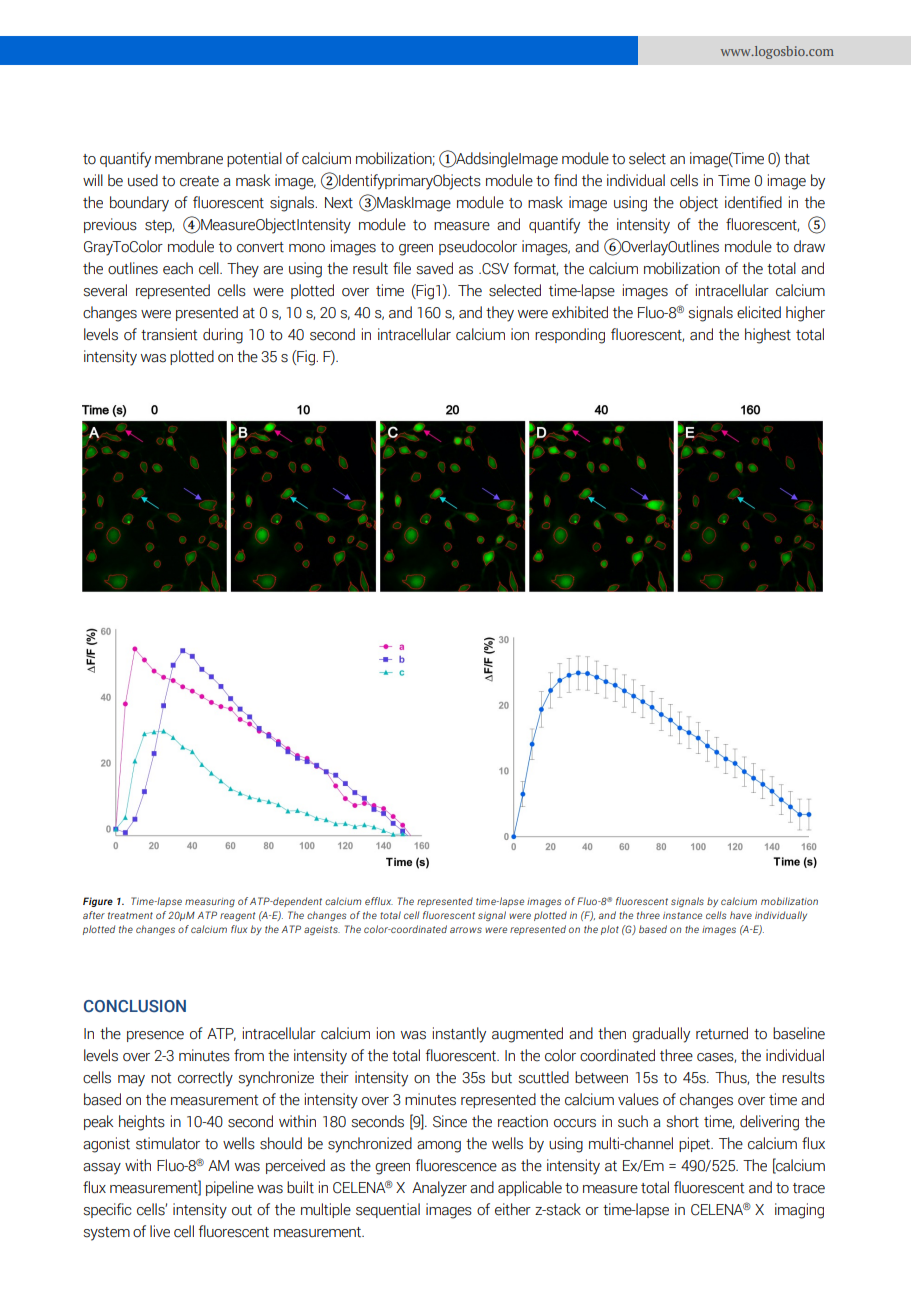 The width and height of the screenshot is (911, 1316). What do you see at coordinates (199, 181) in the screenshot?
I see `create` at bounding box center [199, 181].
